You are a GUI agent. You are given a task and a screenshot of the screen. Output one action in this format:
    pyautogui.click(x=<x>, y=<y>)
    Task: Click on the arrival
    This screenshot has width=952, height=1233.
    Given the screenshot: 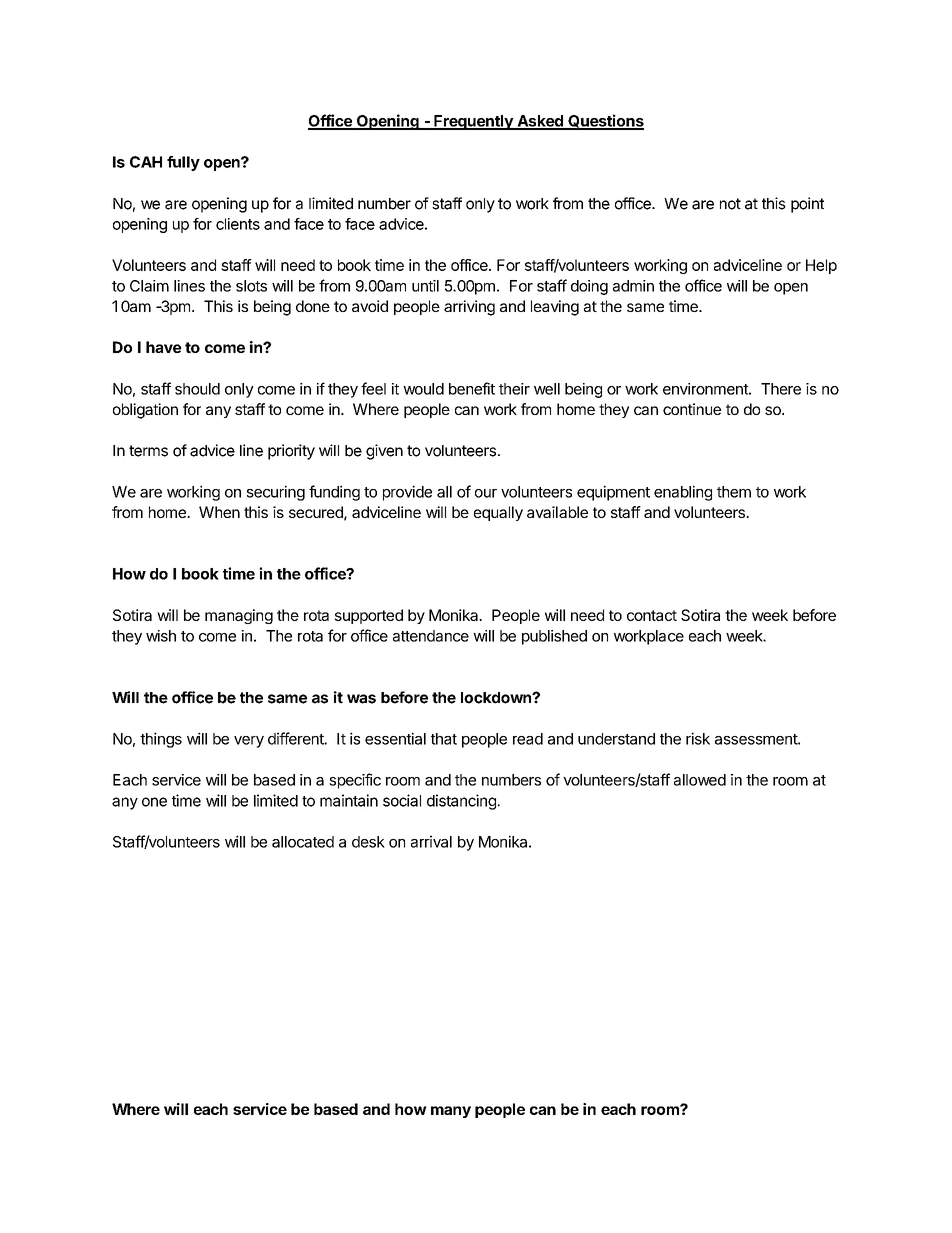 What is the action you would take?
    pyautogui.click(x=431, y=841)
